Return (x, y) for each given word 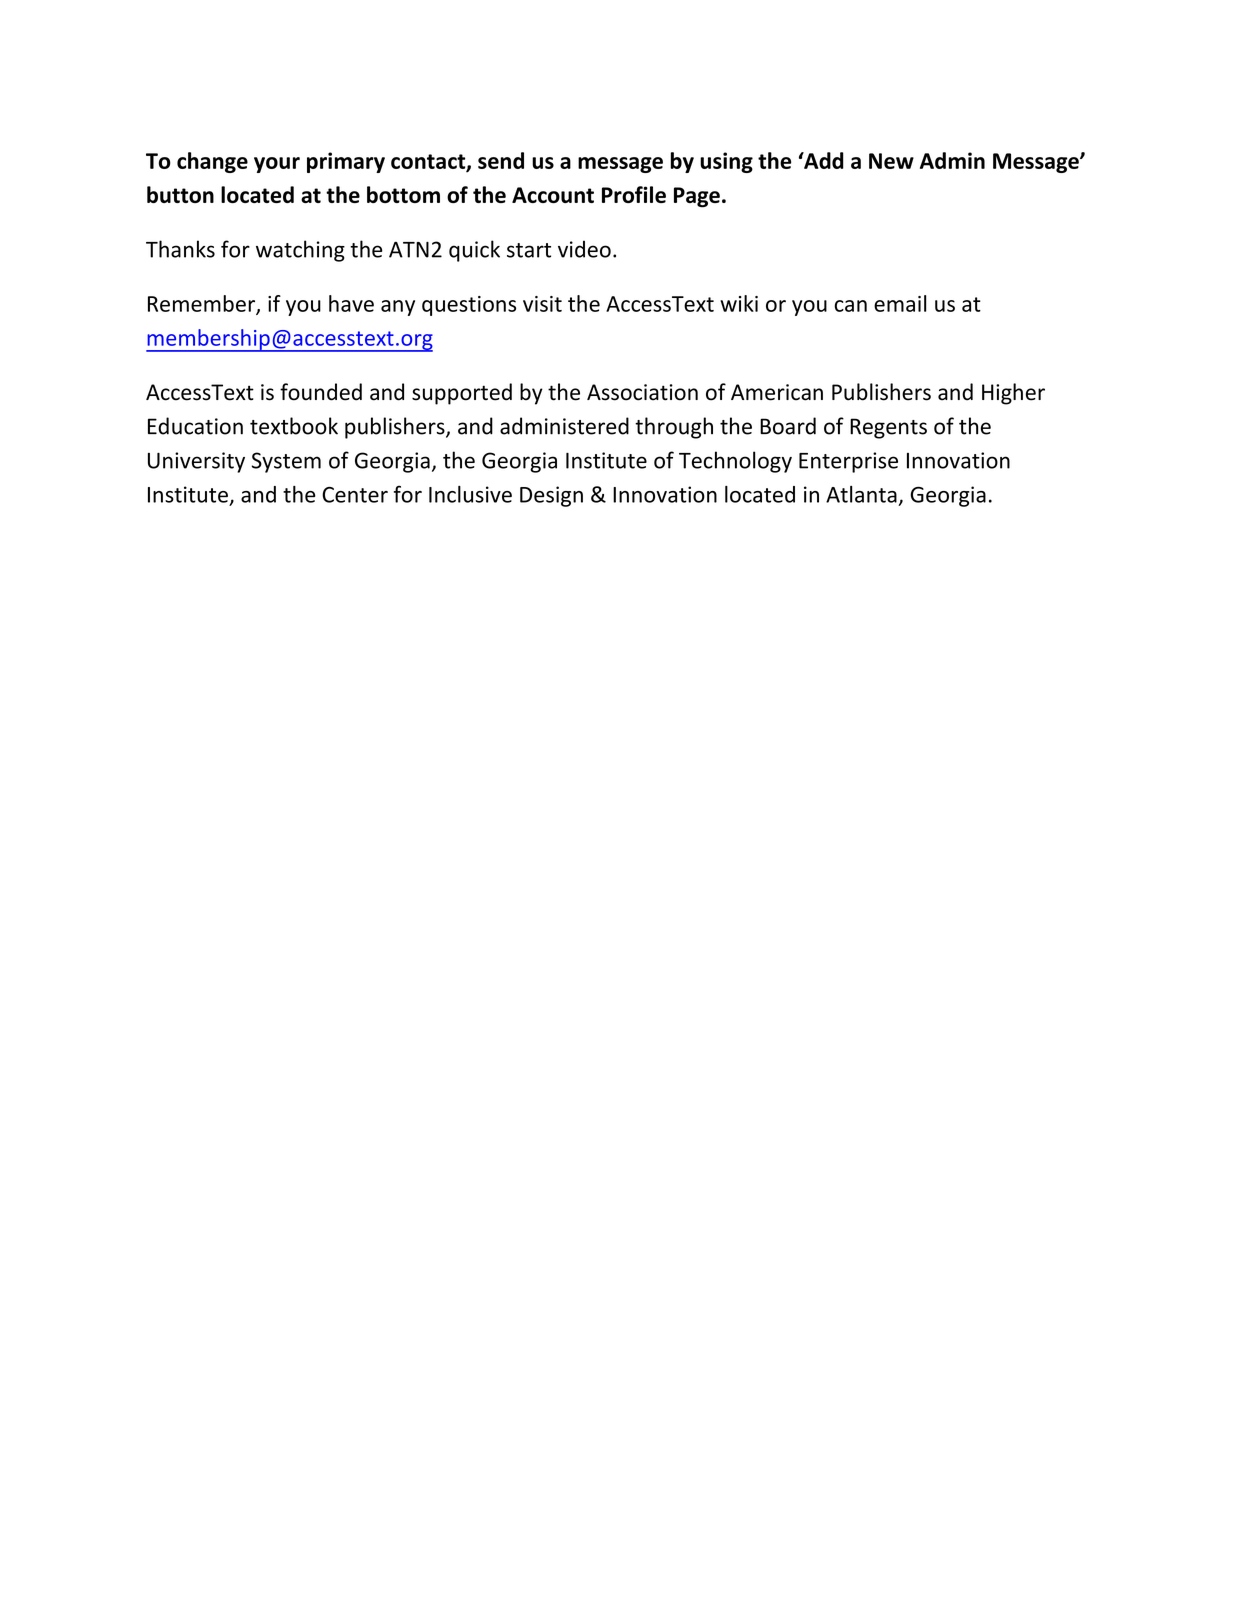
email (900, 303)
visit (542, 304)
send (501, 160)
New (891, 161)
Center (355, 495)
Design (551, 496)
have (351, 303)
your (277, 165)
